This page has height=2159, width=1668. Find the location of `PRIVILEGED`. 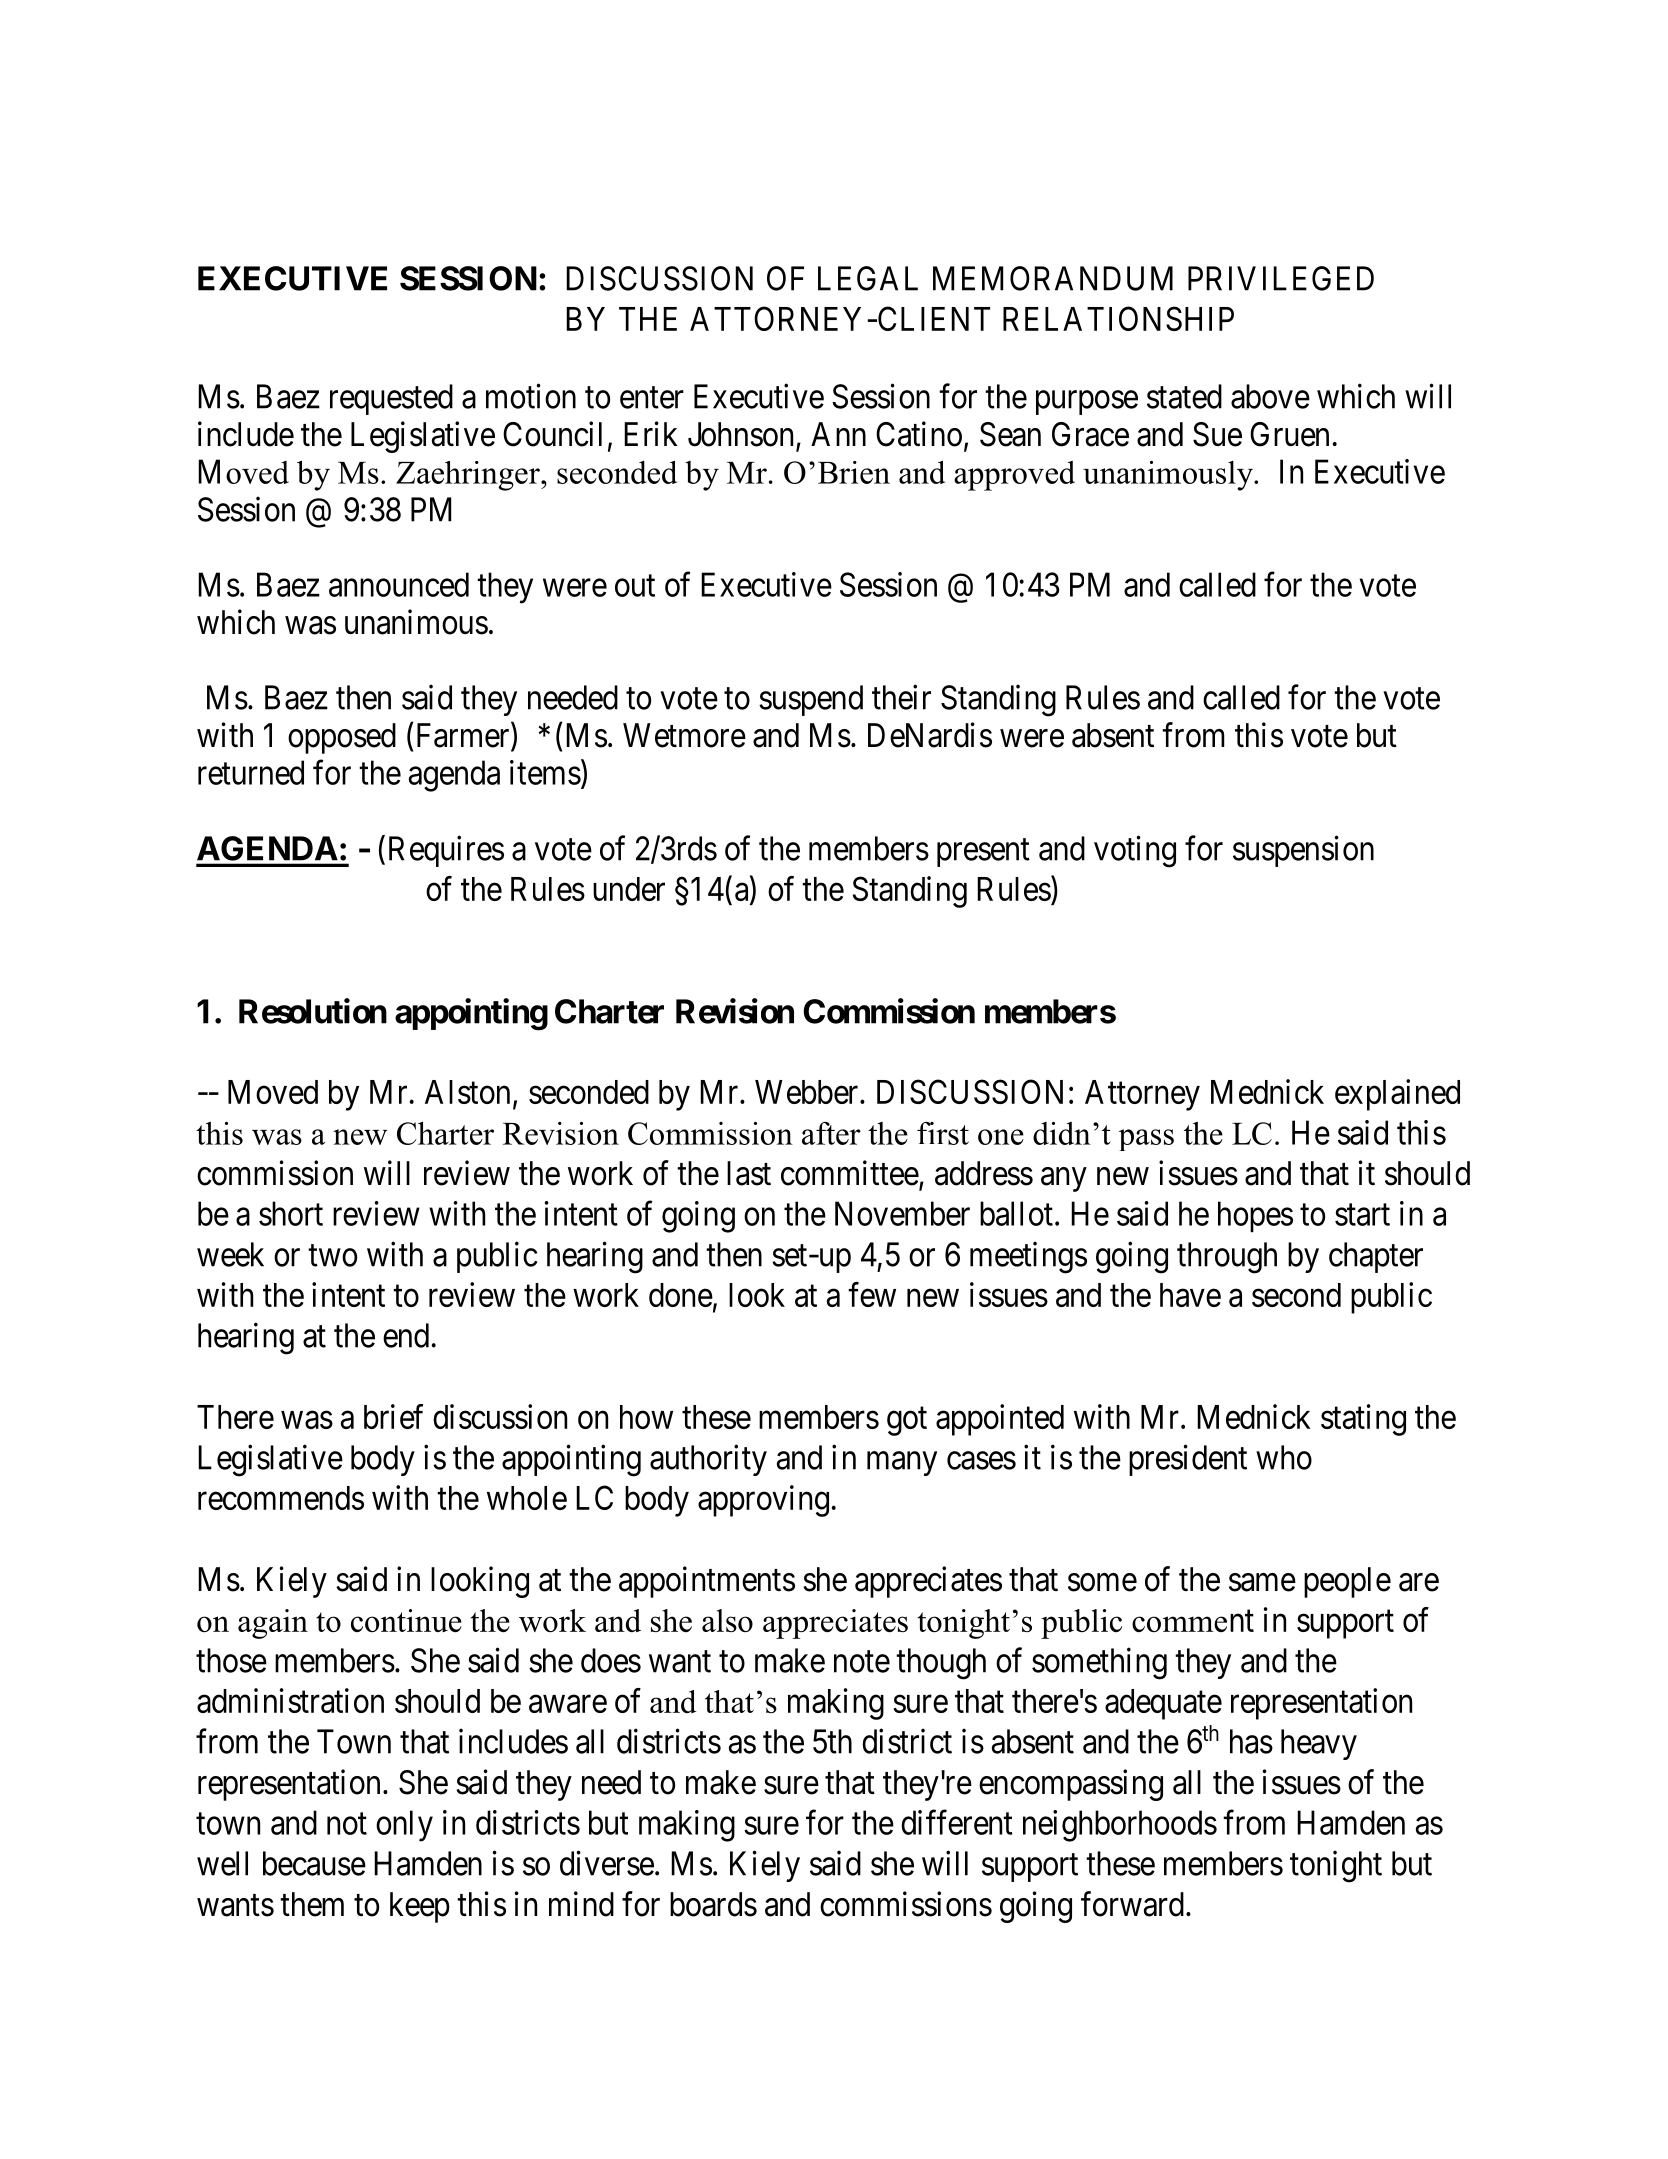

PRIVILEGED is located at coordinates (1281, 278).
